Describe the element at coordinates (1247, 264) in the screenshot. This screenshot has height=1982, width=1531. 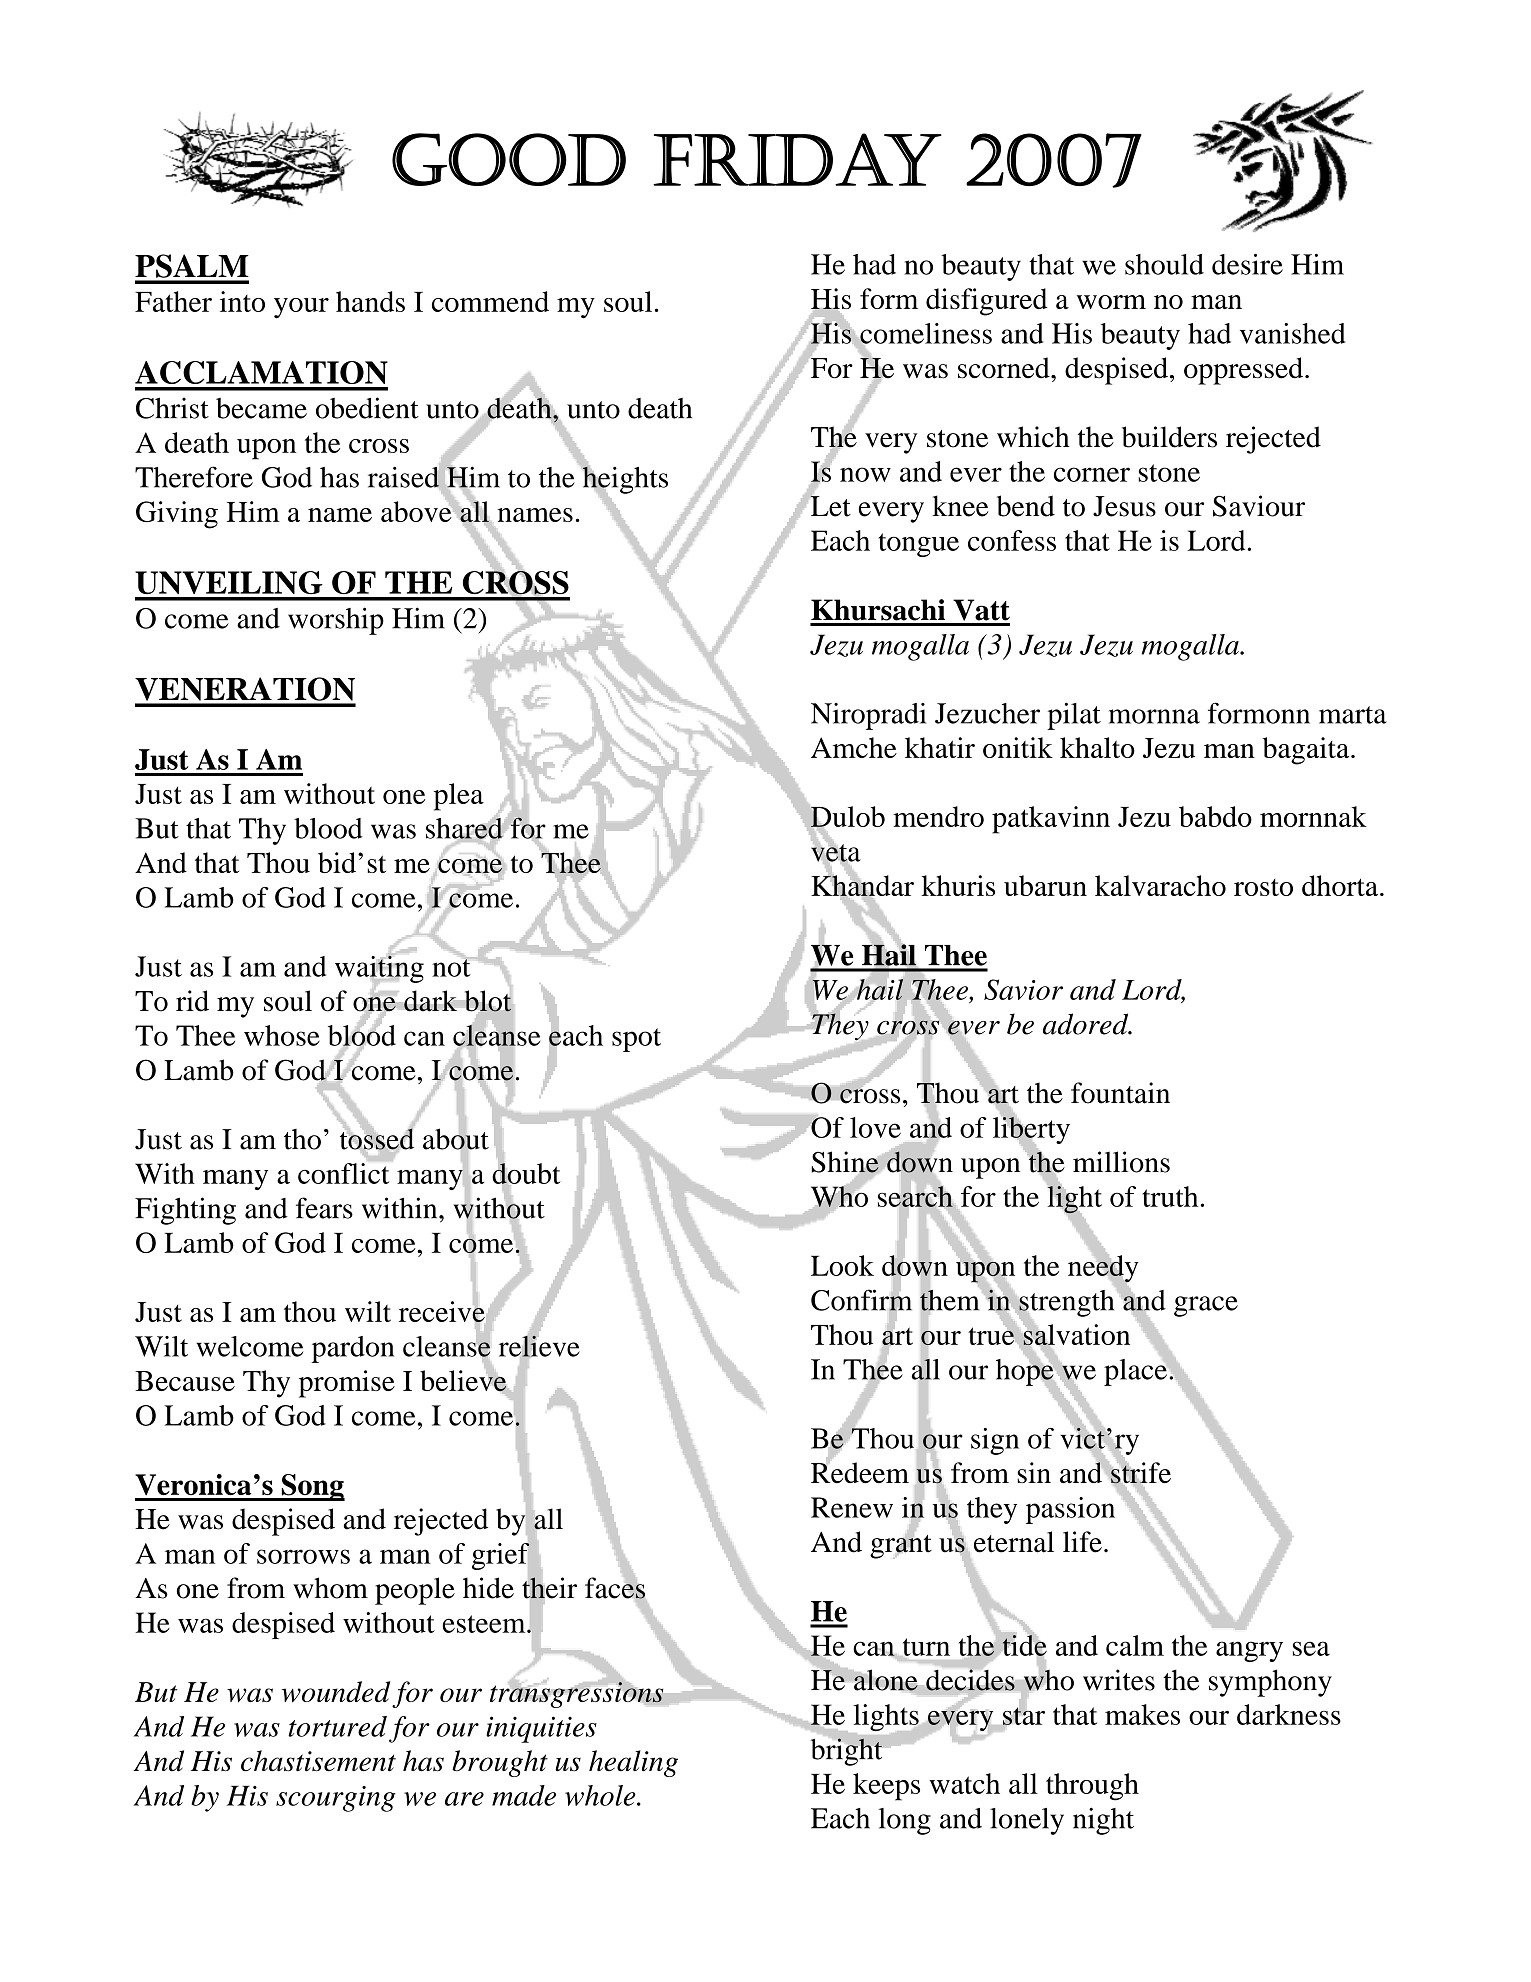
I see `desire` at that location.
